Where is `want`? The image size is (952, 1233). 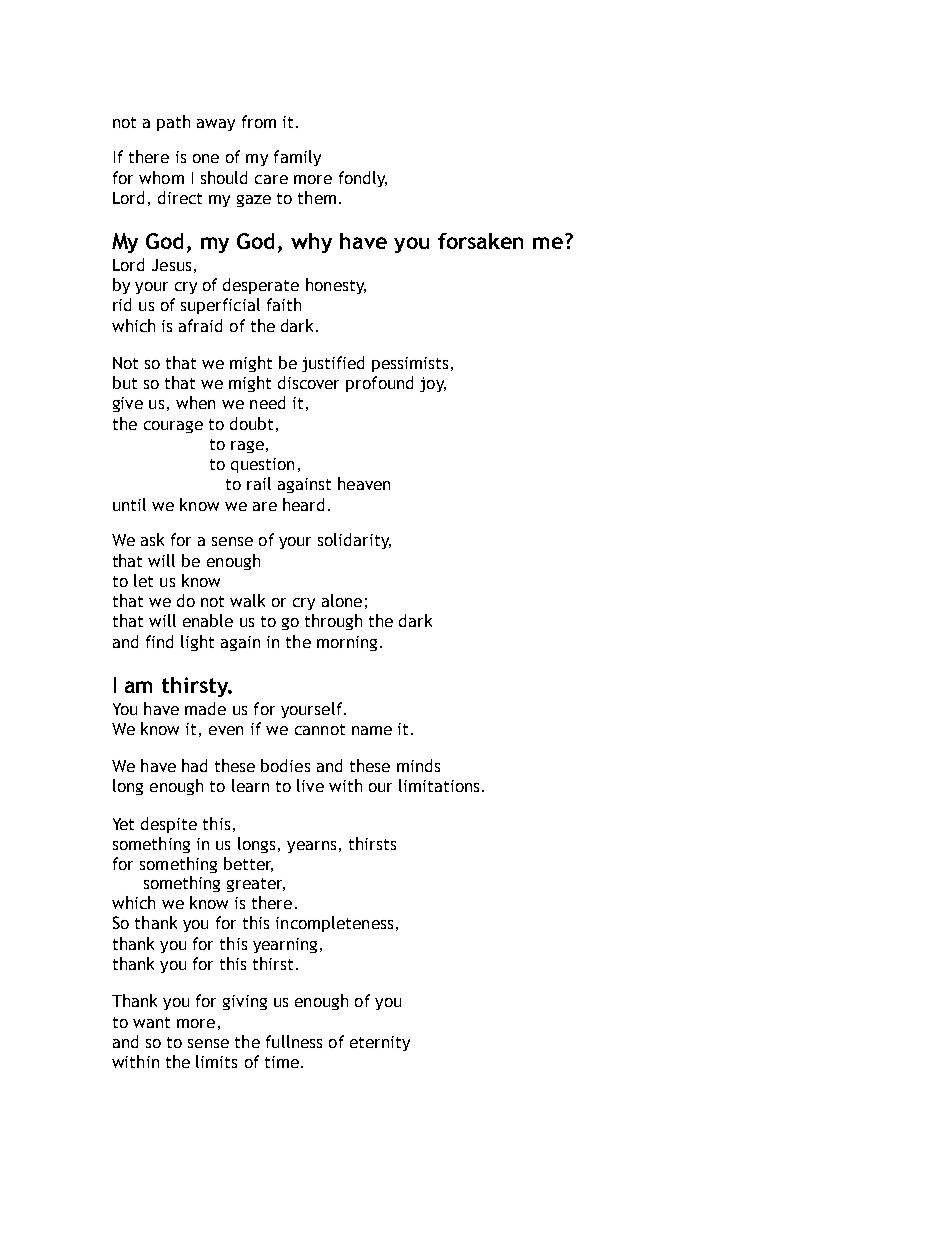
want is located at coordinates (151, 1022).
